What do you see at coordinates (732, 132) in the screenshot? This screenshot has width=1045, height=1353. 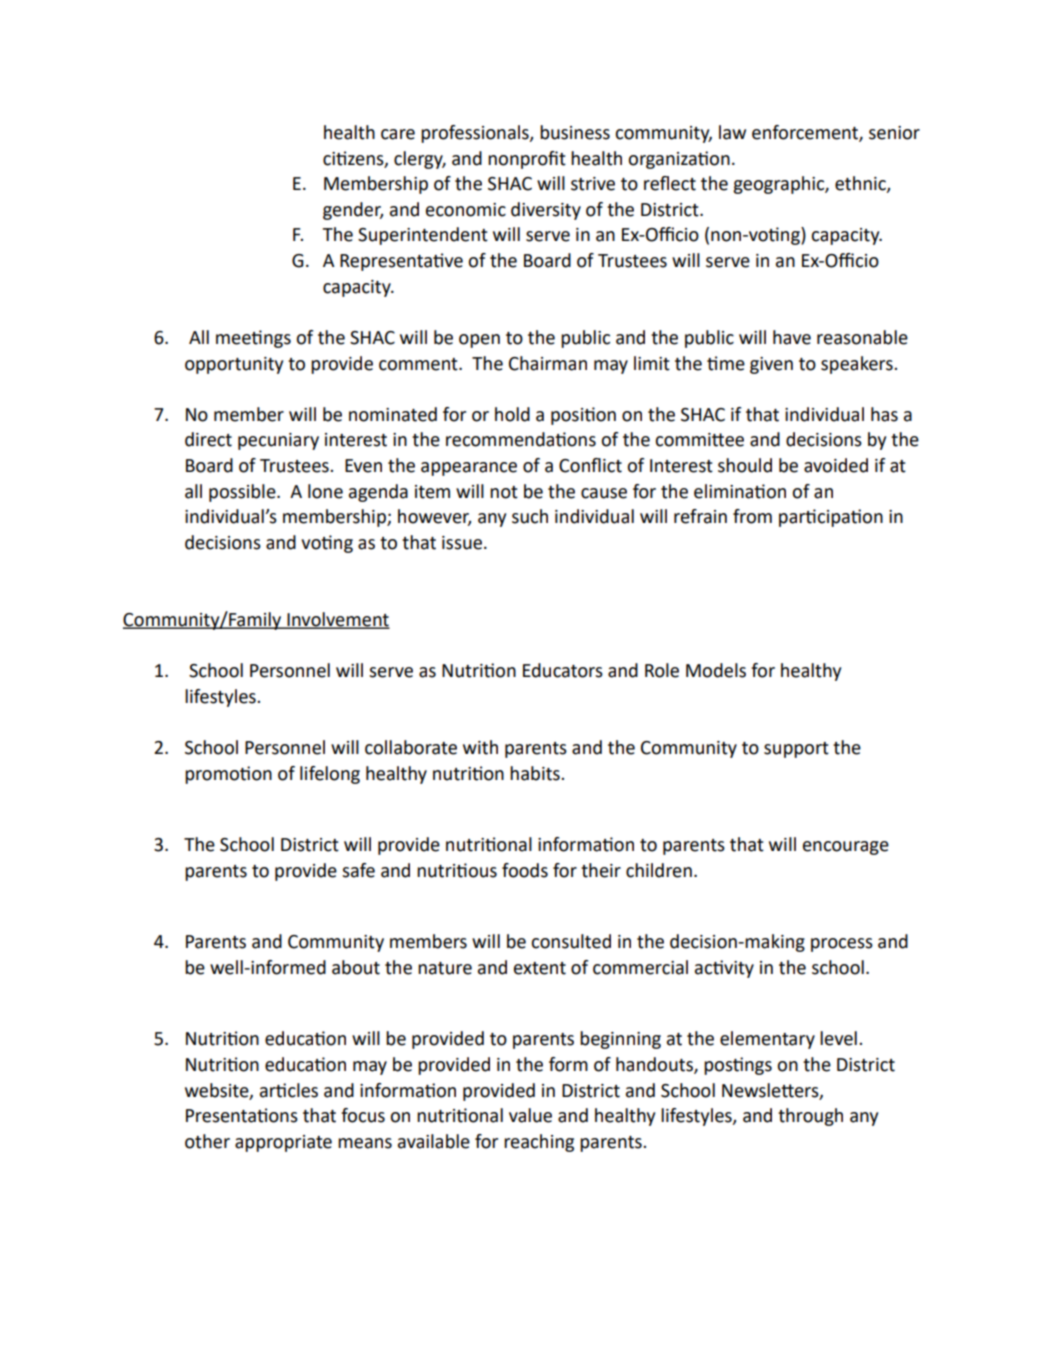 I see `law` at bounding box center [732, 132].
